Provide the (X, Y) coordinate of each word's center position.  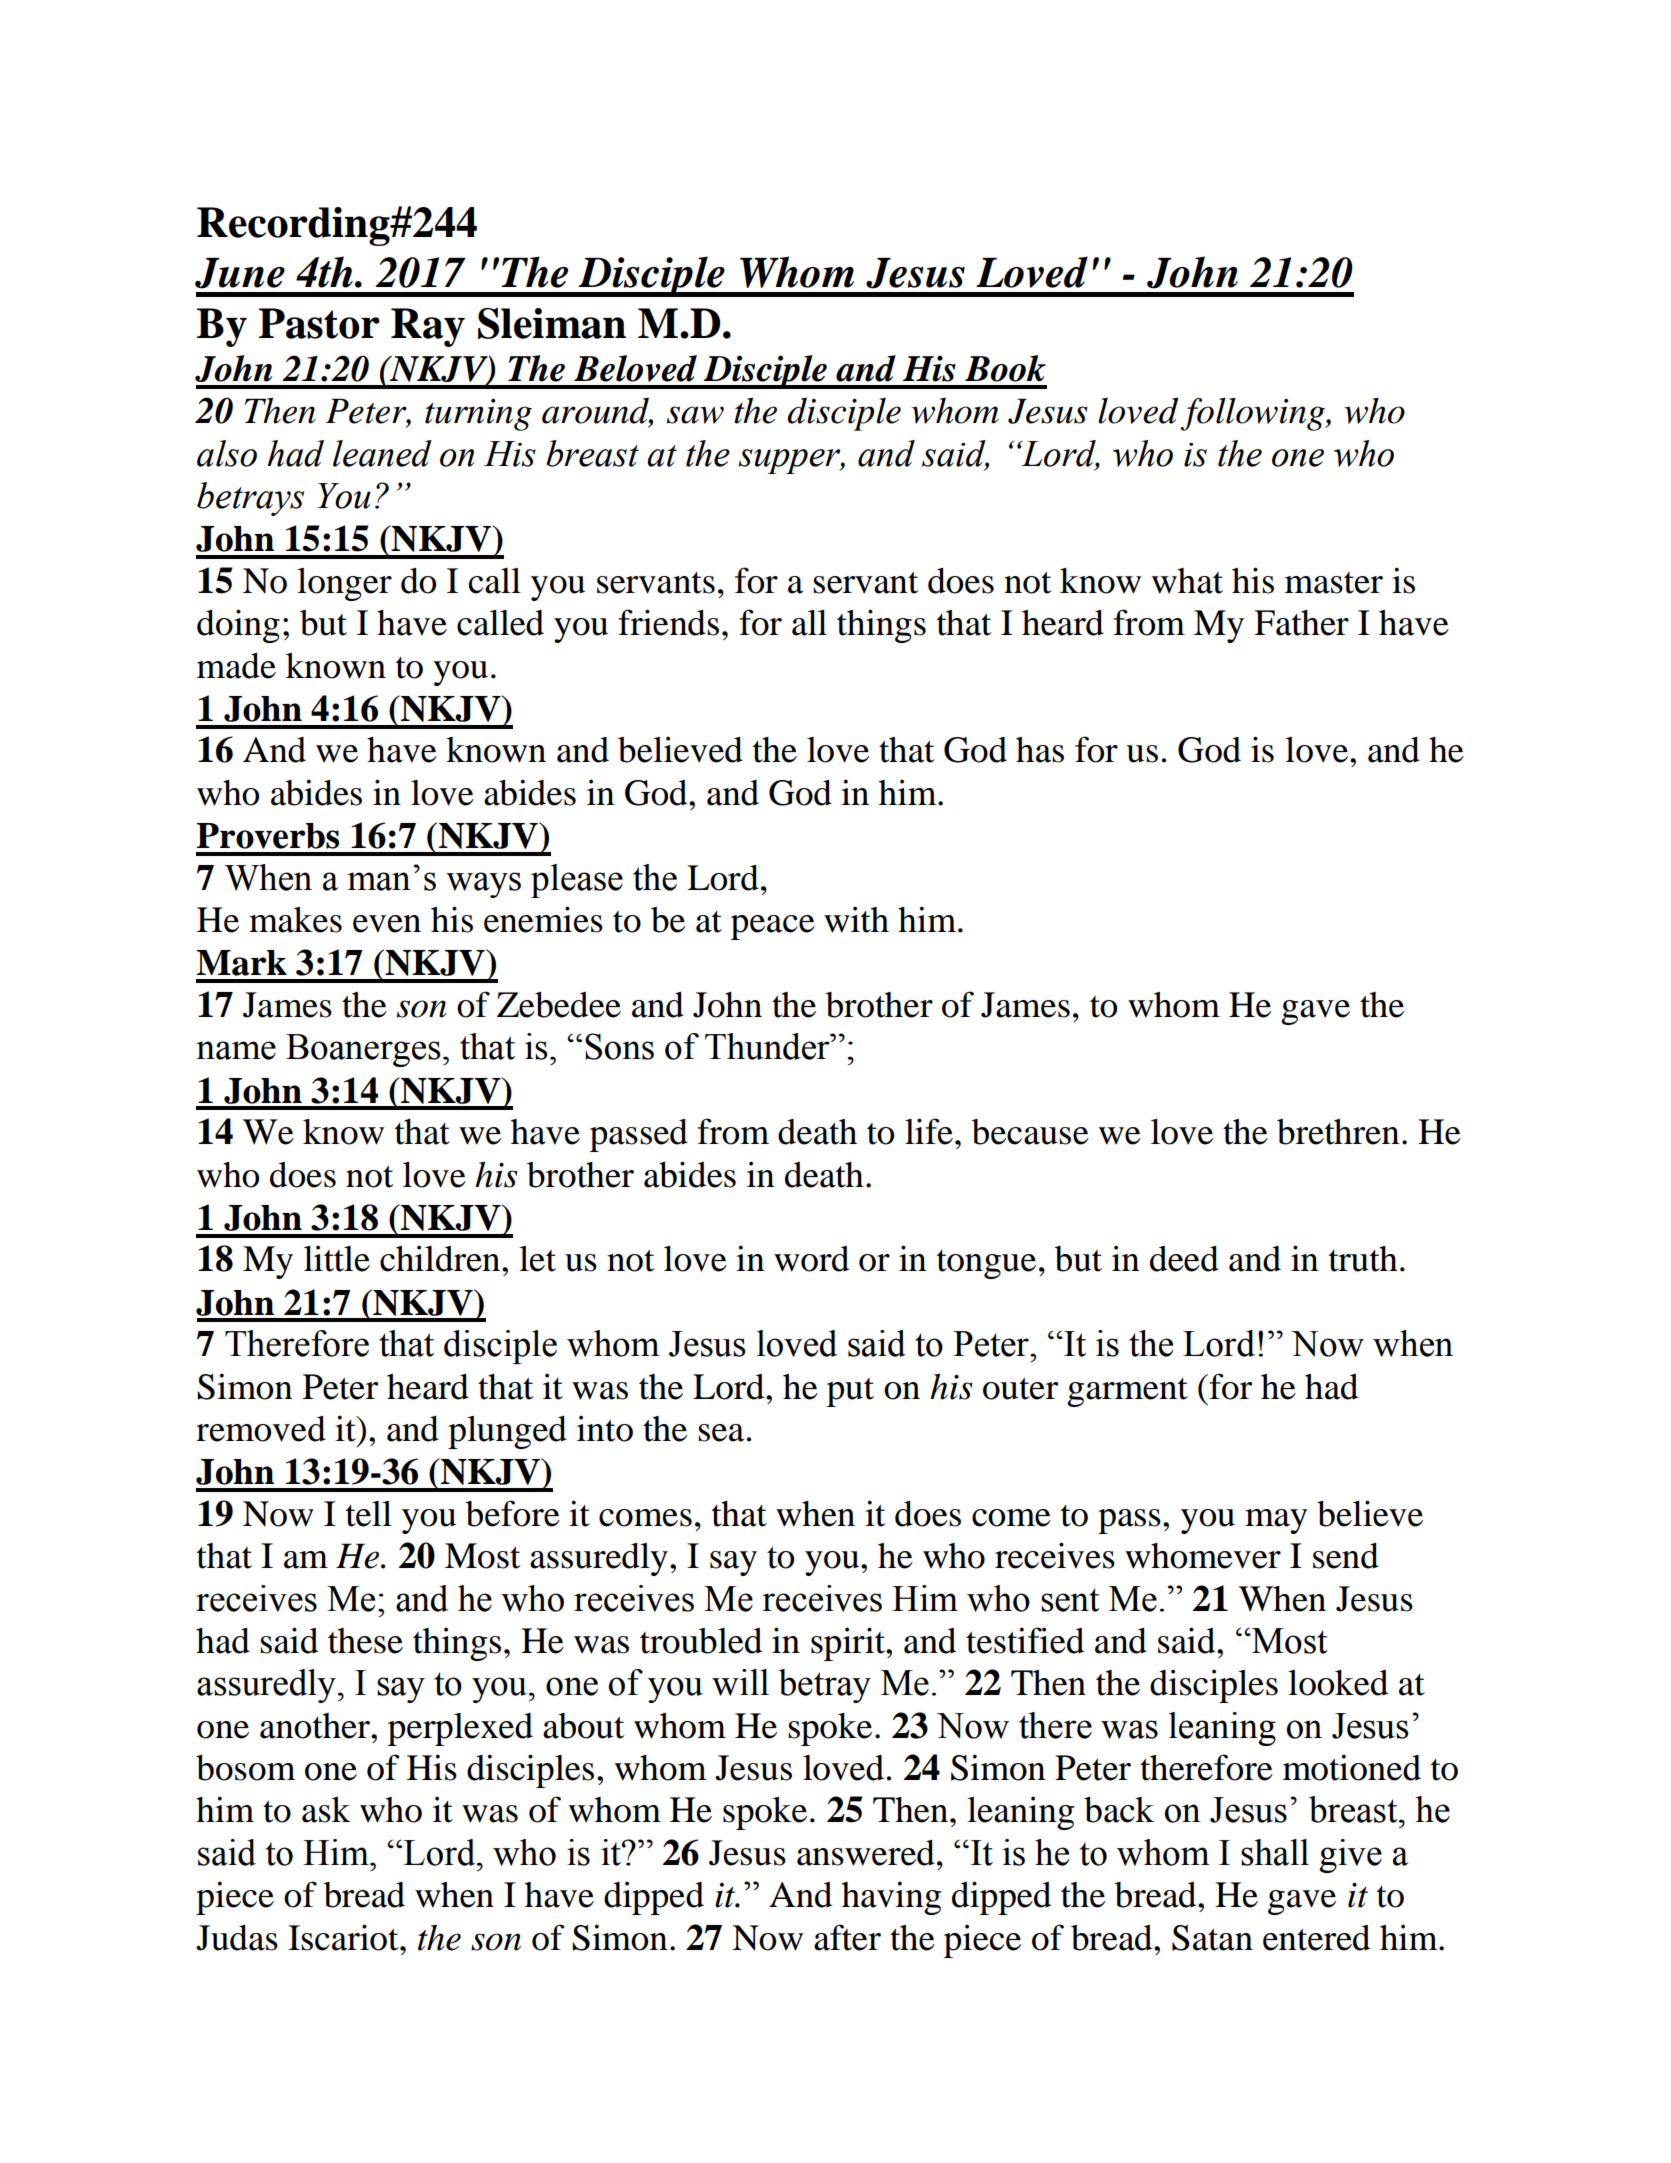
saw (695, 415)
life (929, 1131)
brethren (1338, 1132)
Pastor (319, 323)
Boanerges (363, 1050)
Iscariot (344, 1937)
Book (1005, 368)
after (847, 1937)
